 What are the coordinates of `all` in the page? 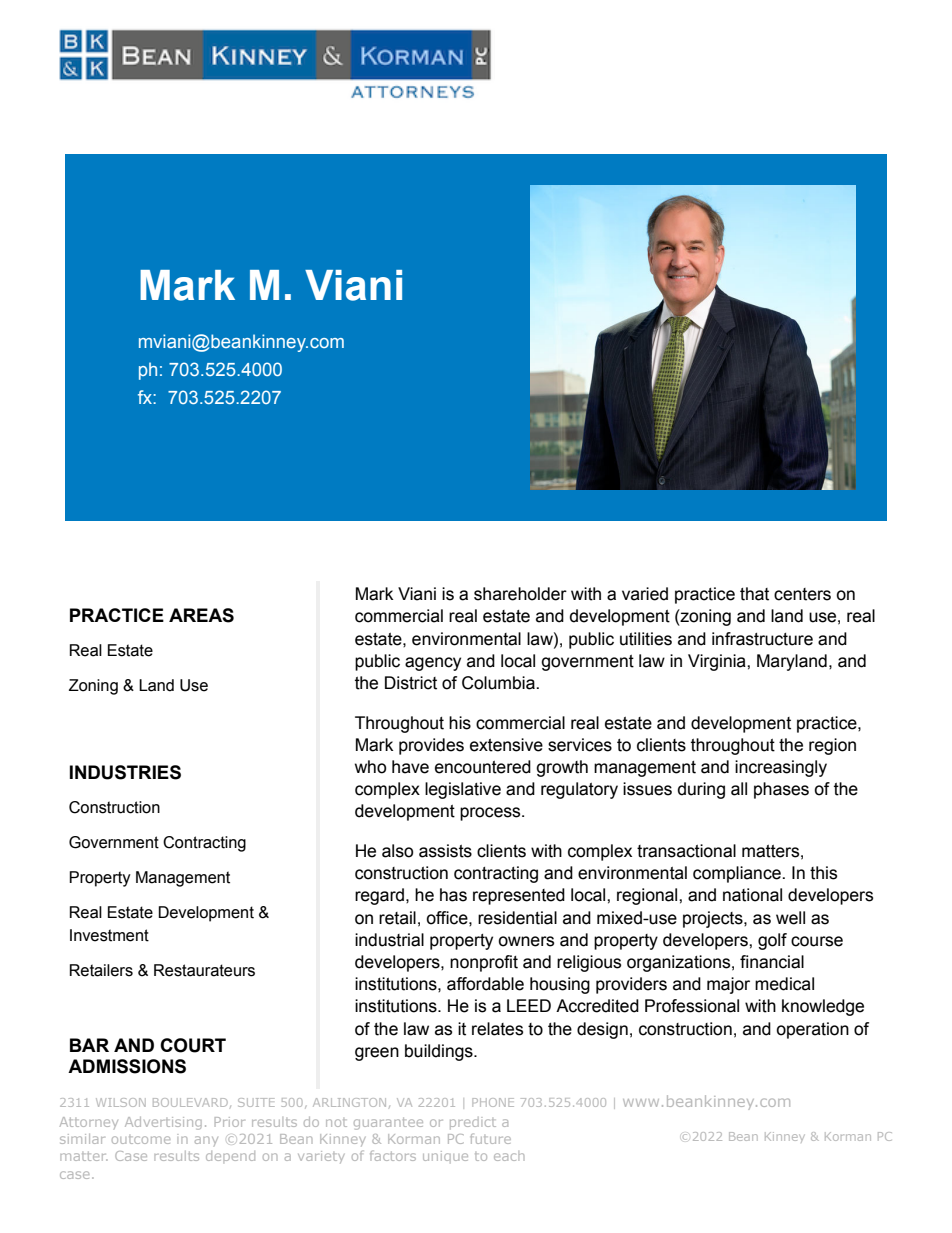 It's located at (739, 789).
